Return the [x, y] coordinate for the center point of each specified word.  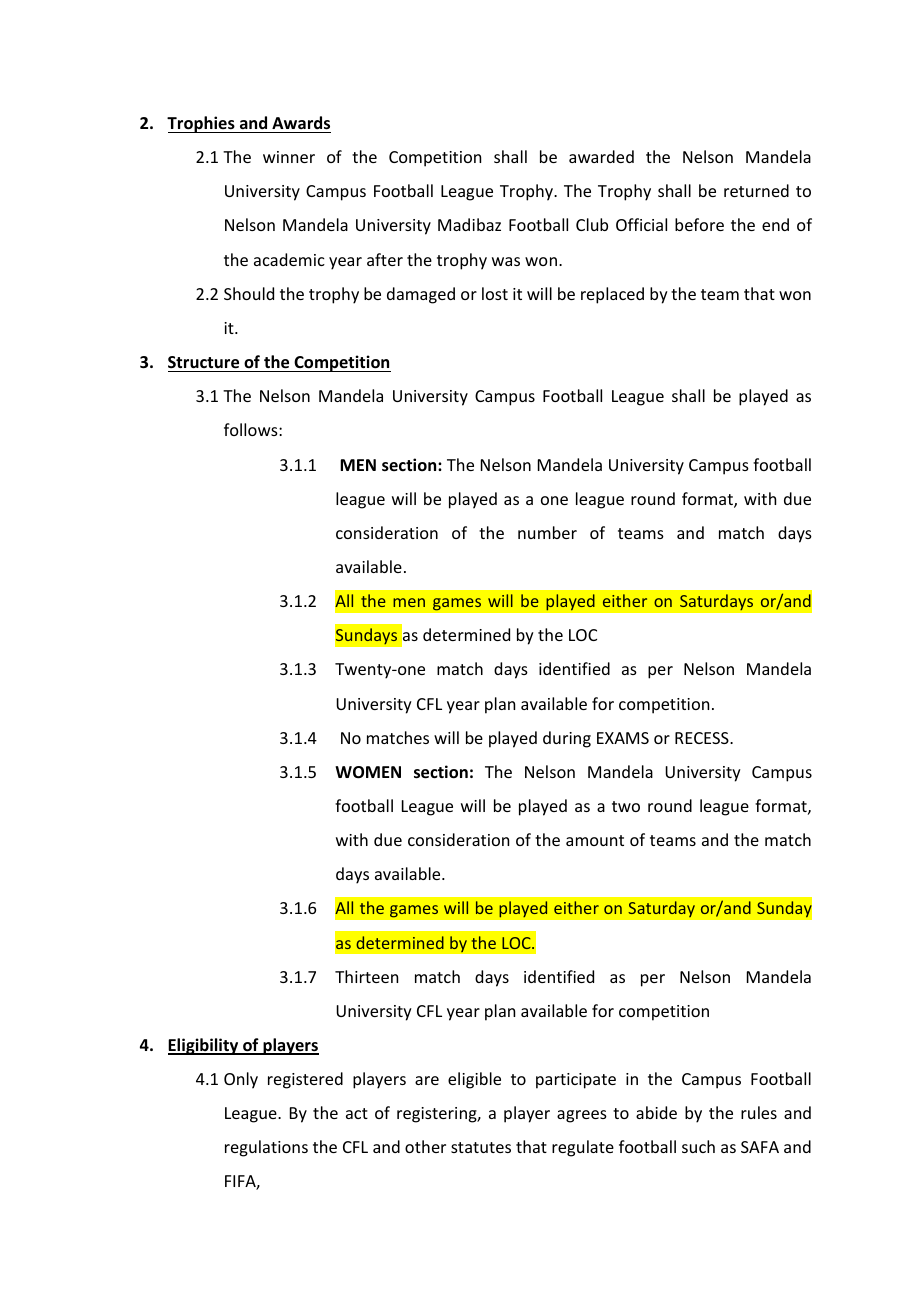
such [698, 1146]
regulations [266, 1148]
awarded [601, 156]
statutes [481, 1147]
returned [756, 190]
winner [289, 157]
